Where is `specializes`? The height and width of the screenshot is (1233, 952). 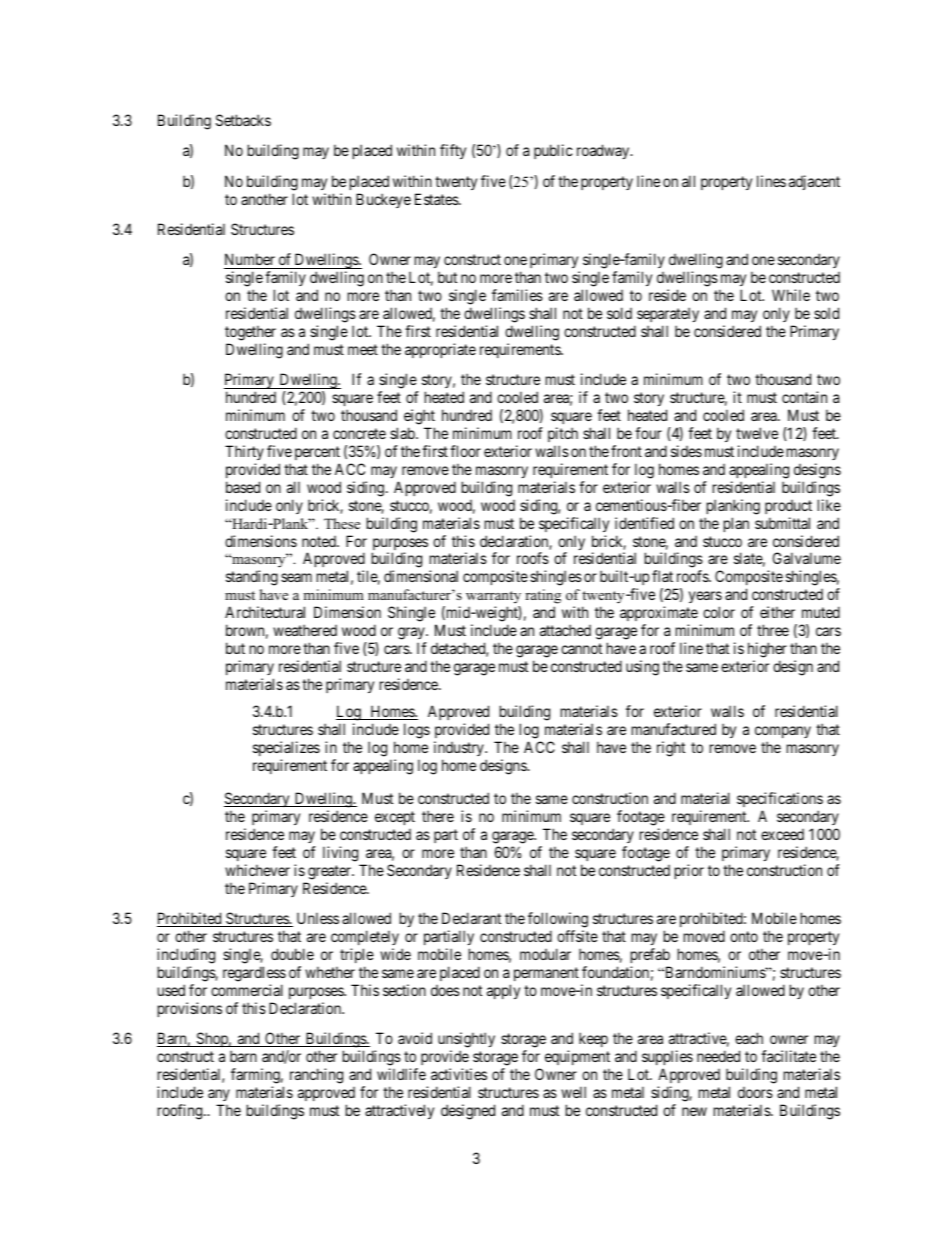 specializes is located at coordinates (286, 748).
